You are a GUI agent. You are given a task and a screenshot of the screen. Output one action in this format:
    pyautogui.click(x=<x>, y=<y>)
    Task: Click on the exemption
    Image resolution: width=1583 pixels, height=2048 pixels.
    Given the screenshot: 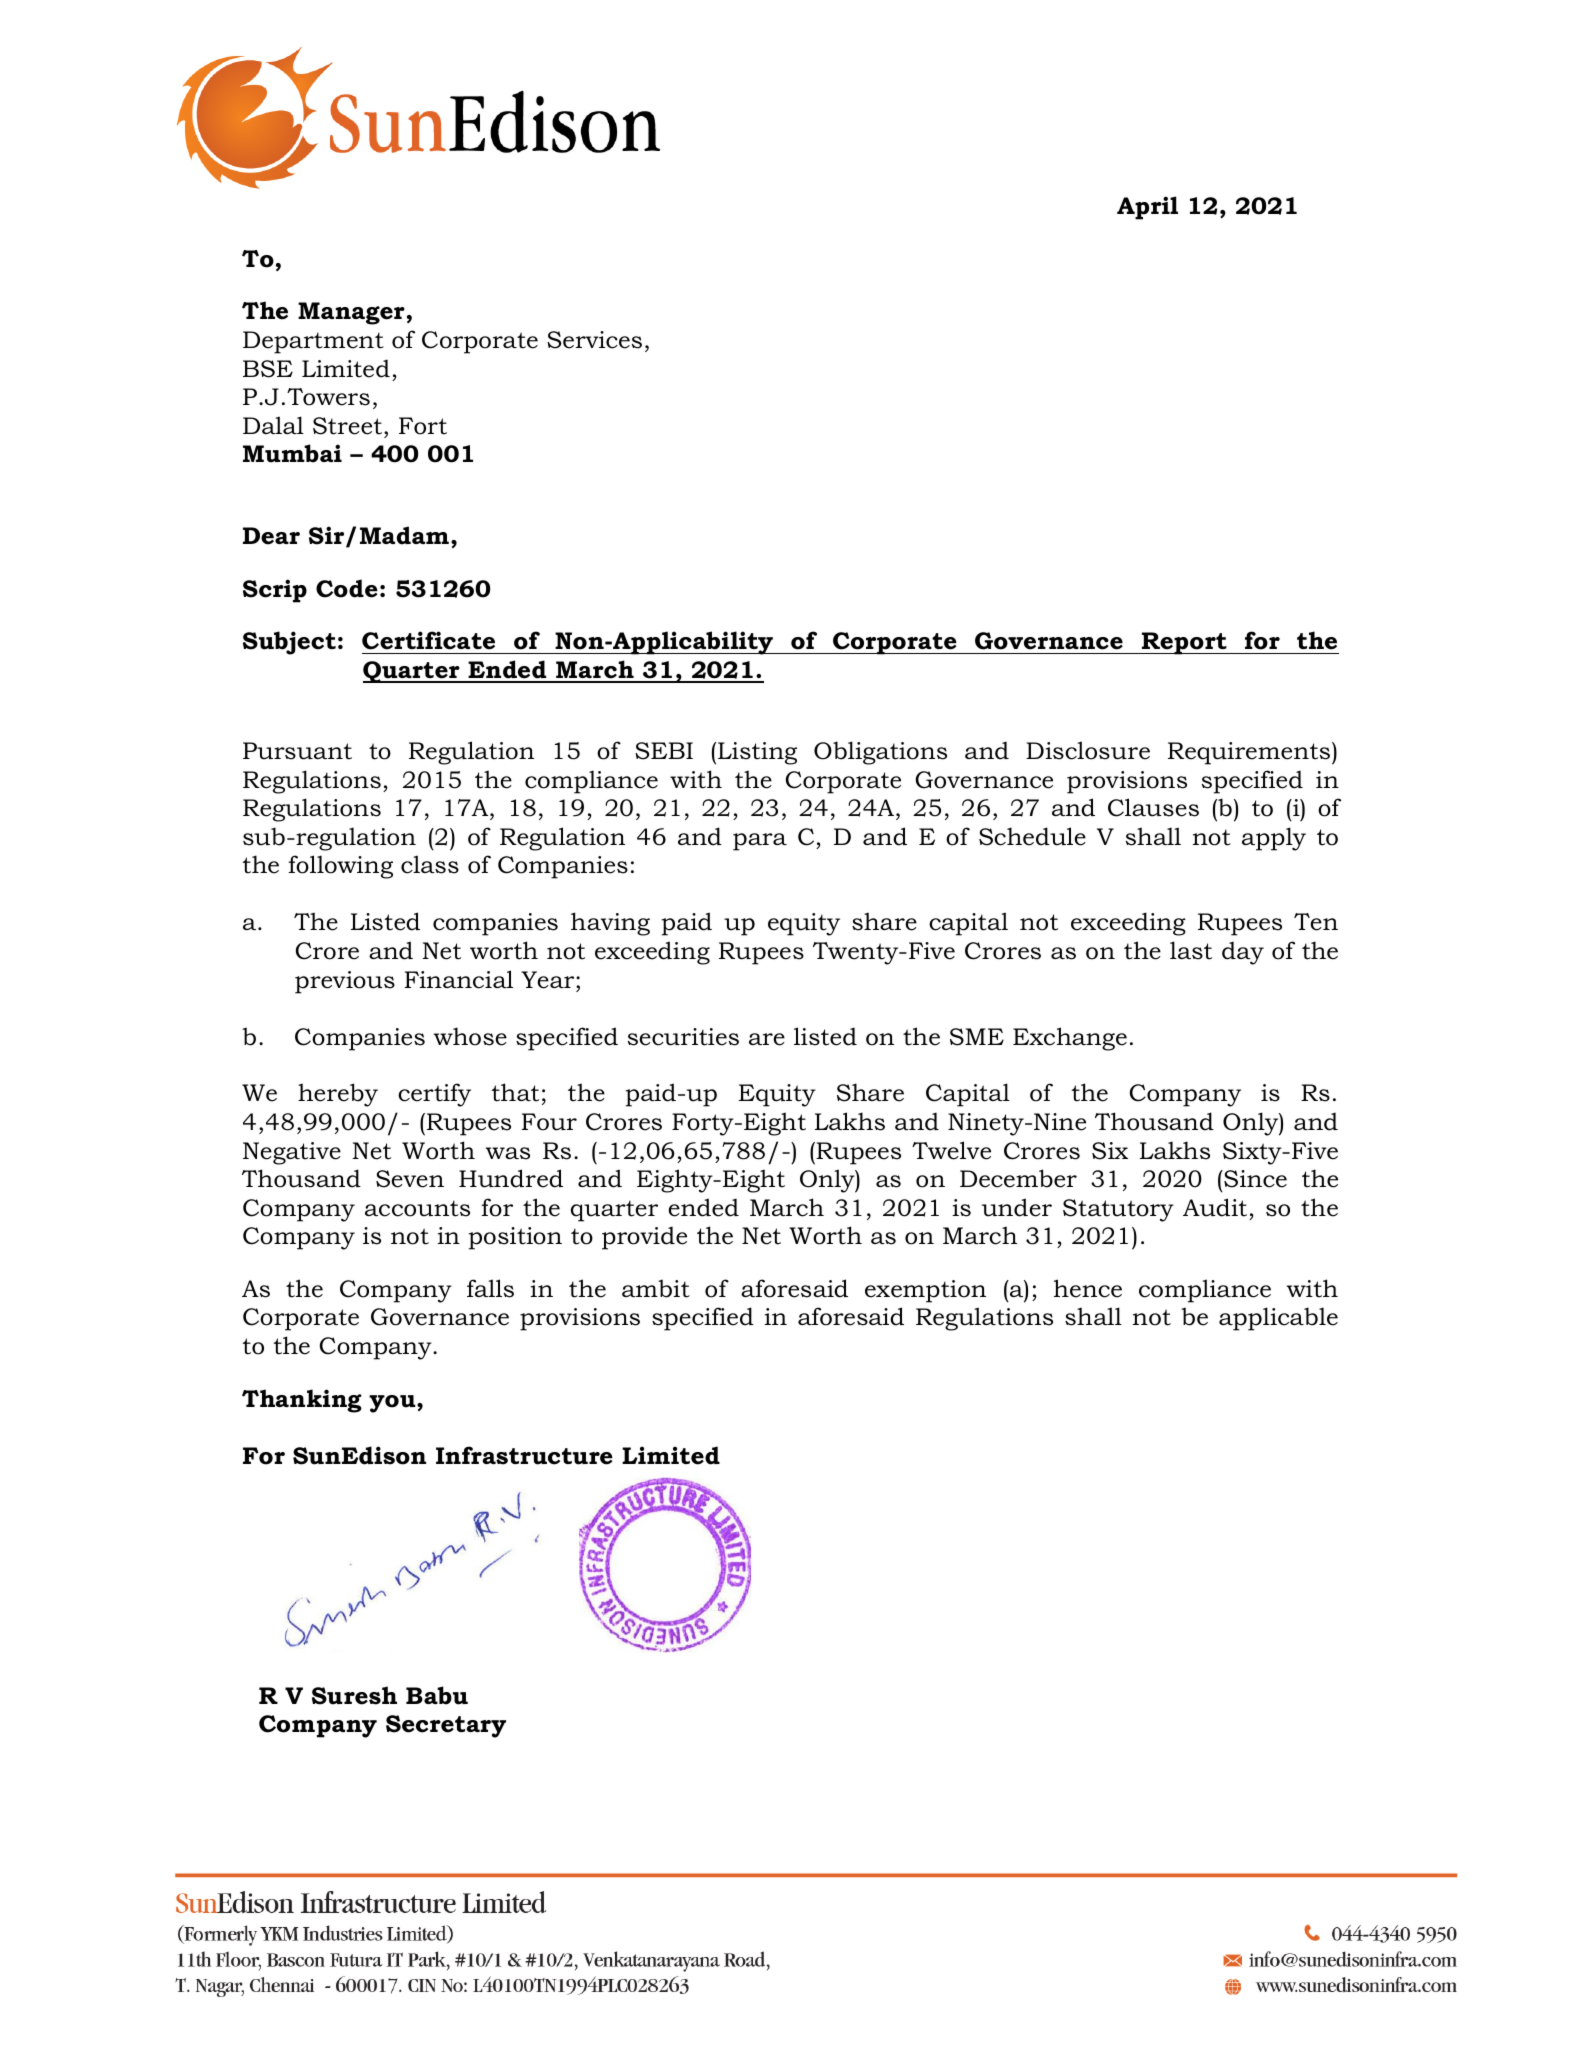 What is the action you would take?
    pyautogui.click(x=925, y=1291)
